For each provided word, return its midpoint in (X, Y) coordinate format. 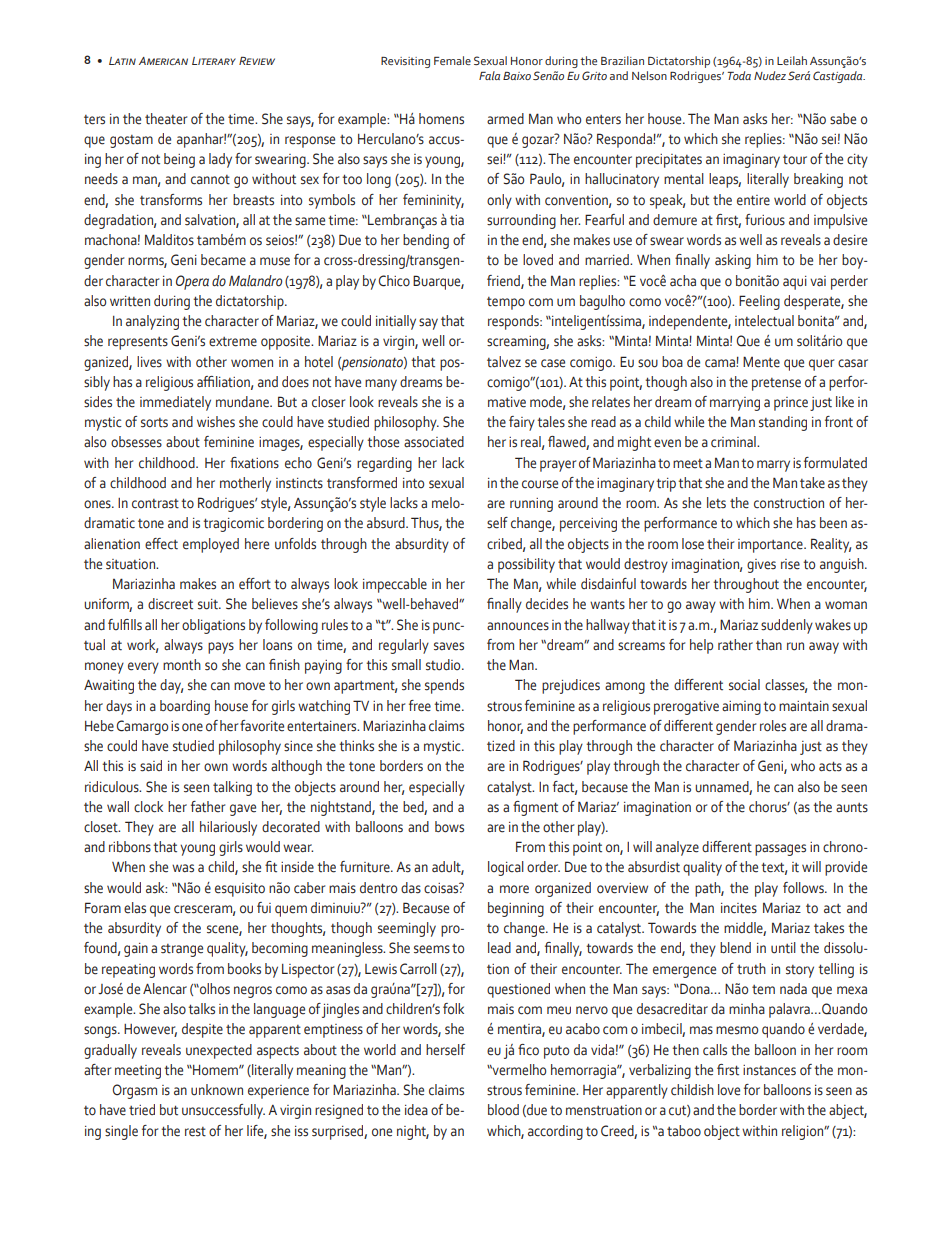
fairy (522, 423)
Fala (489, 75)
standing (783, 423)
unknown (217, 1090)
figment (535, 808)
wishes (216, 422)
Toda (739, 75)
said (151, 766)
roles (773, 726)
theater (166, 119)
